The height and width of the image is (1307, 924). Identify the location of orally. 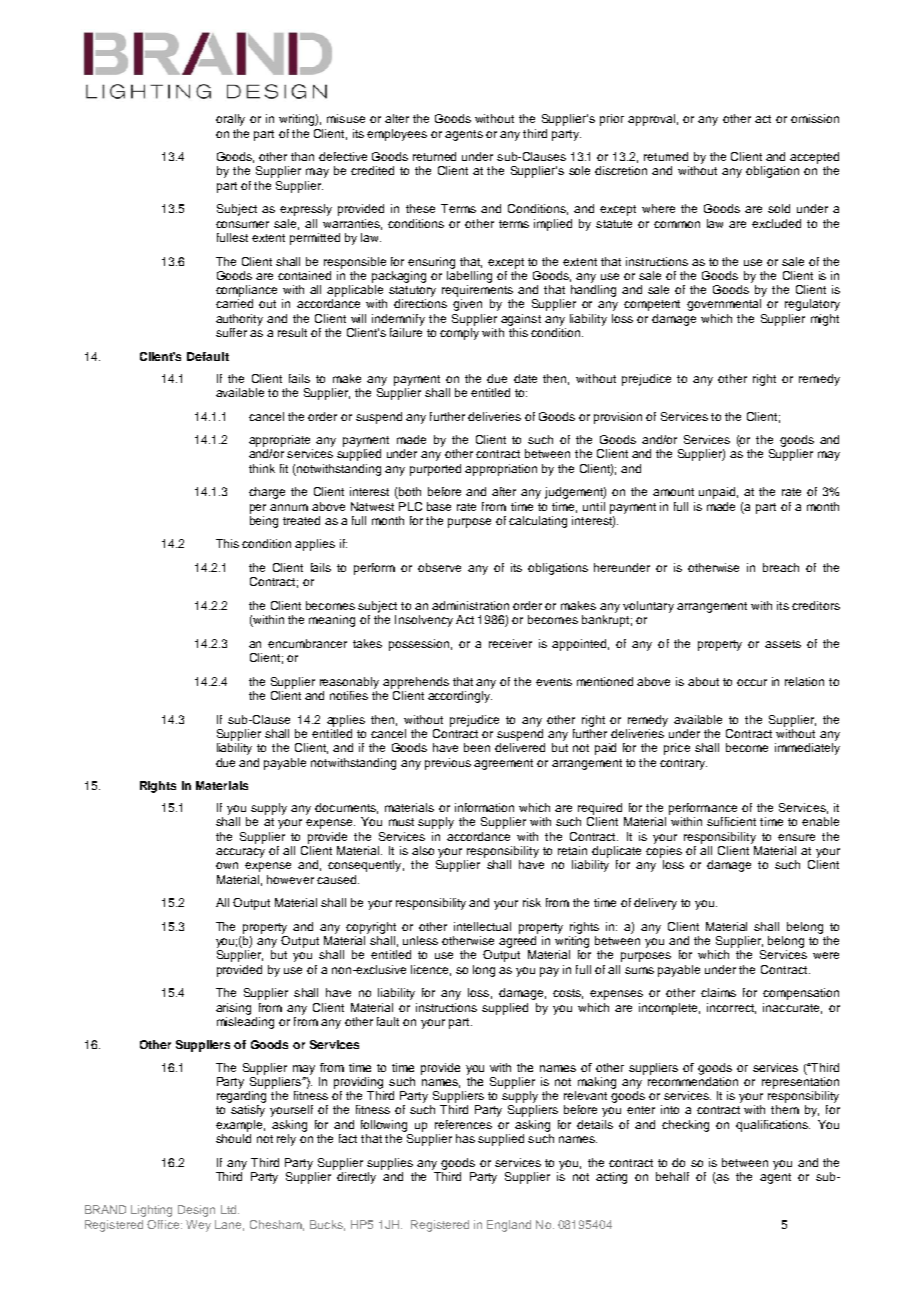
(230, 120).
